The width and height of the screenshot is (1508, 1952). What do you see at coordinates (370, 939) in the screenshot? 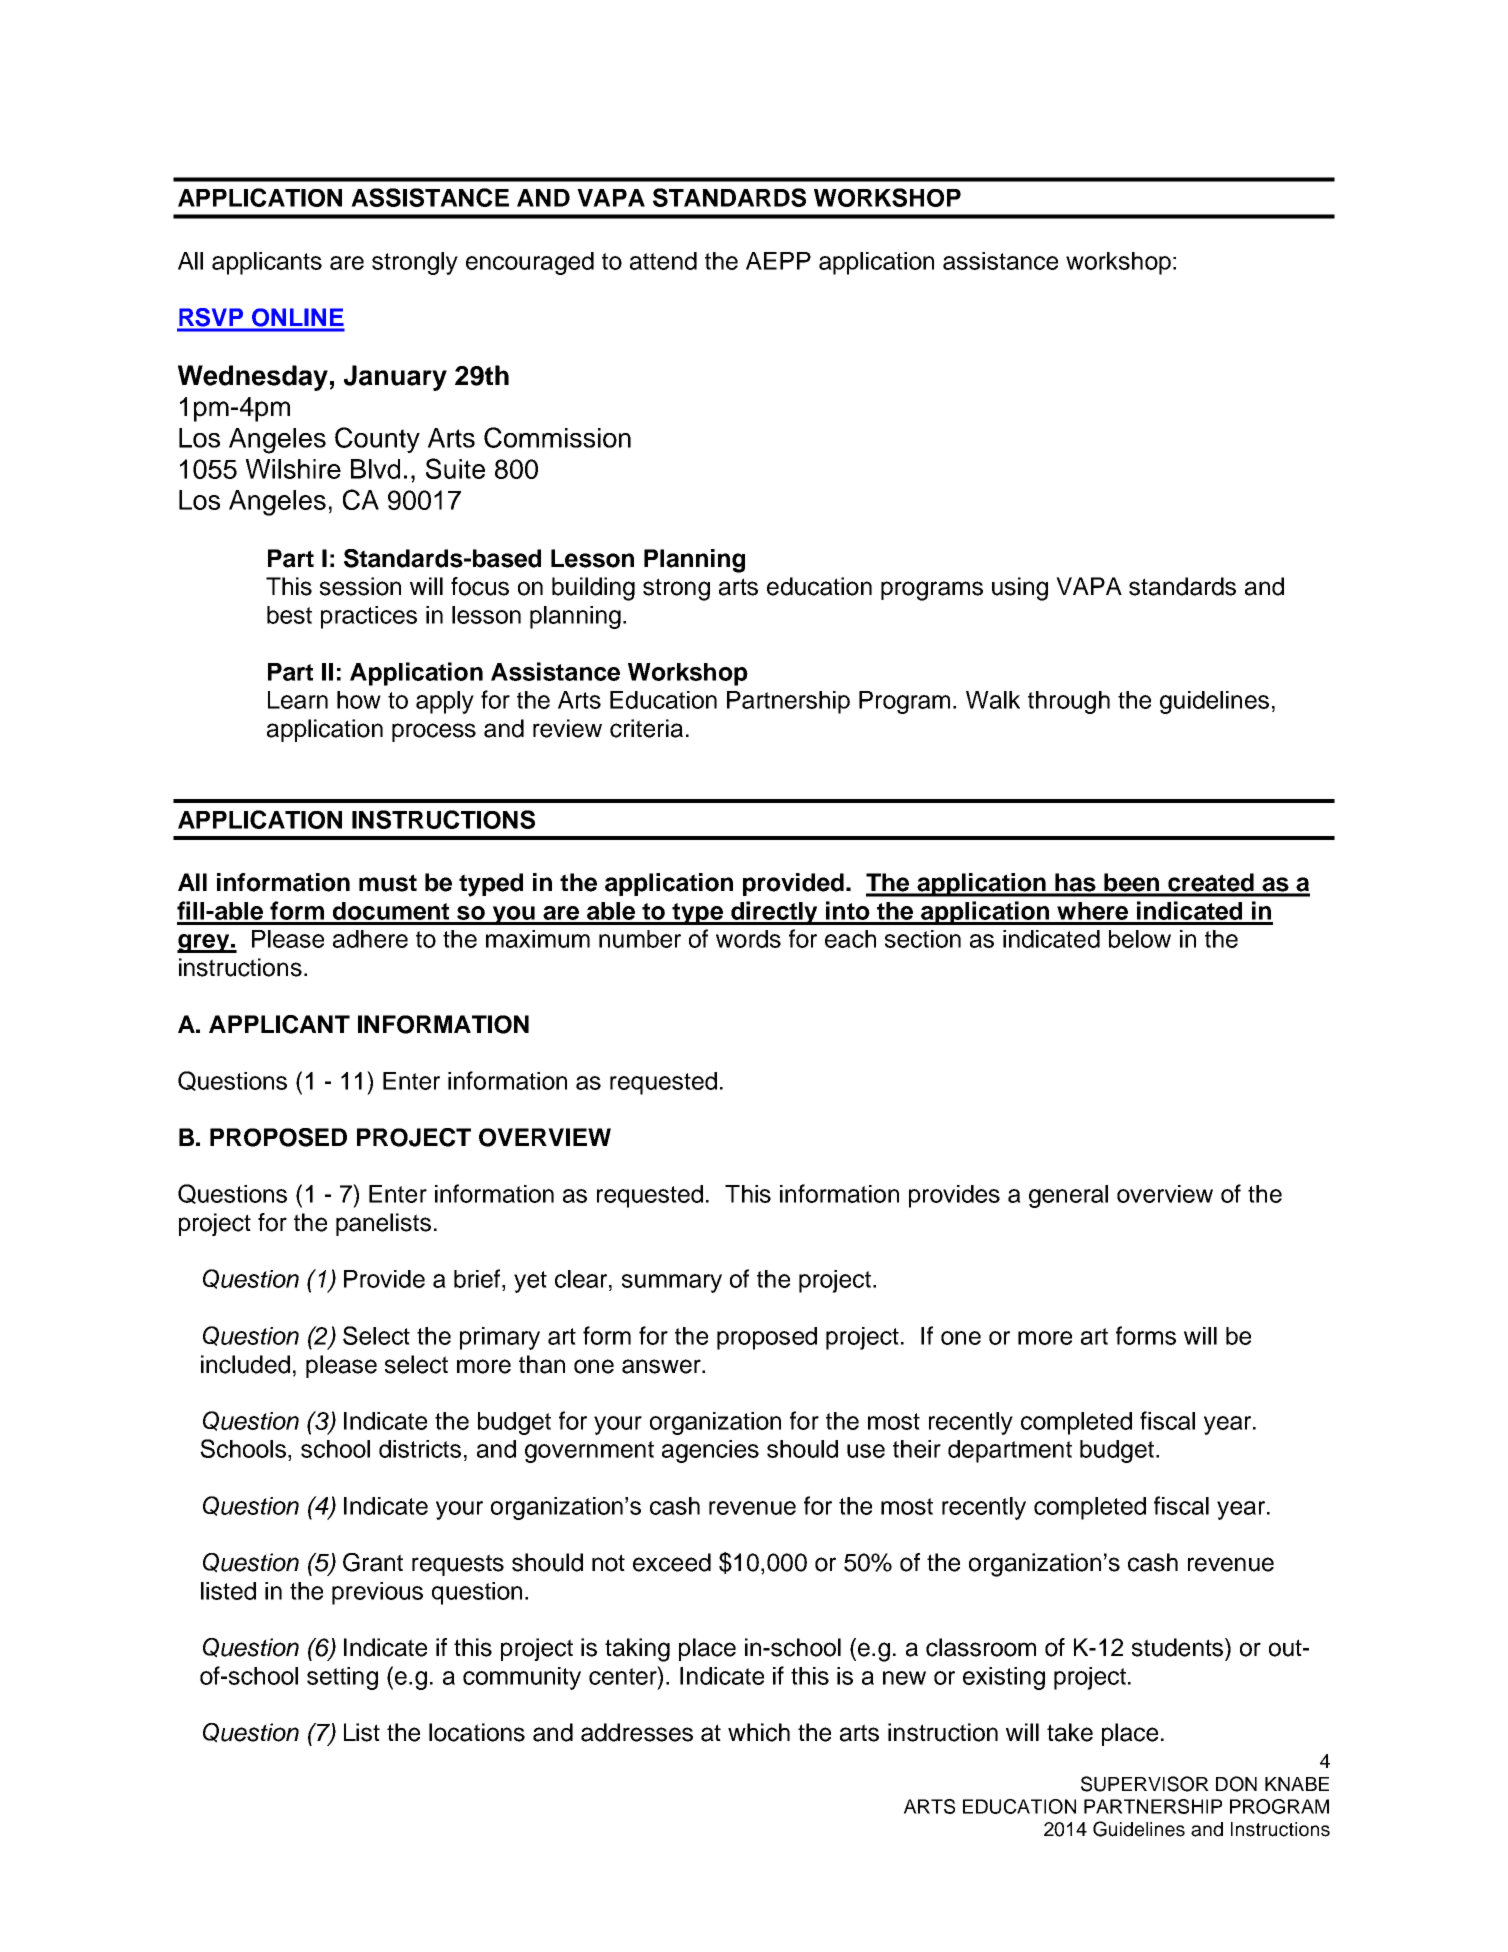
I see `adhere` at bounding box center [370, 939].
